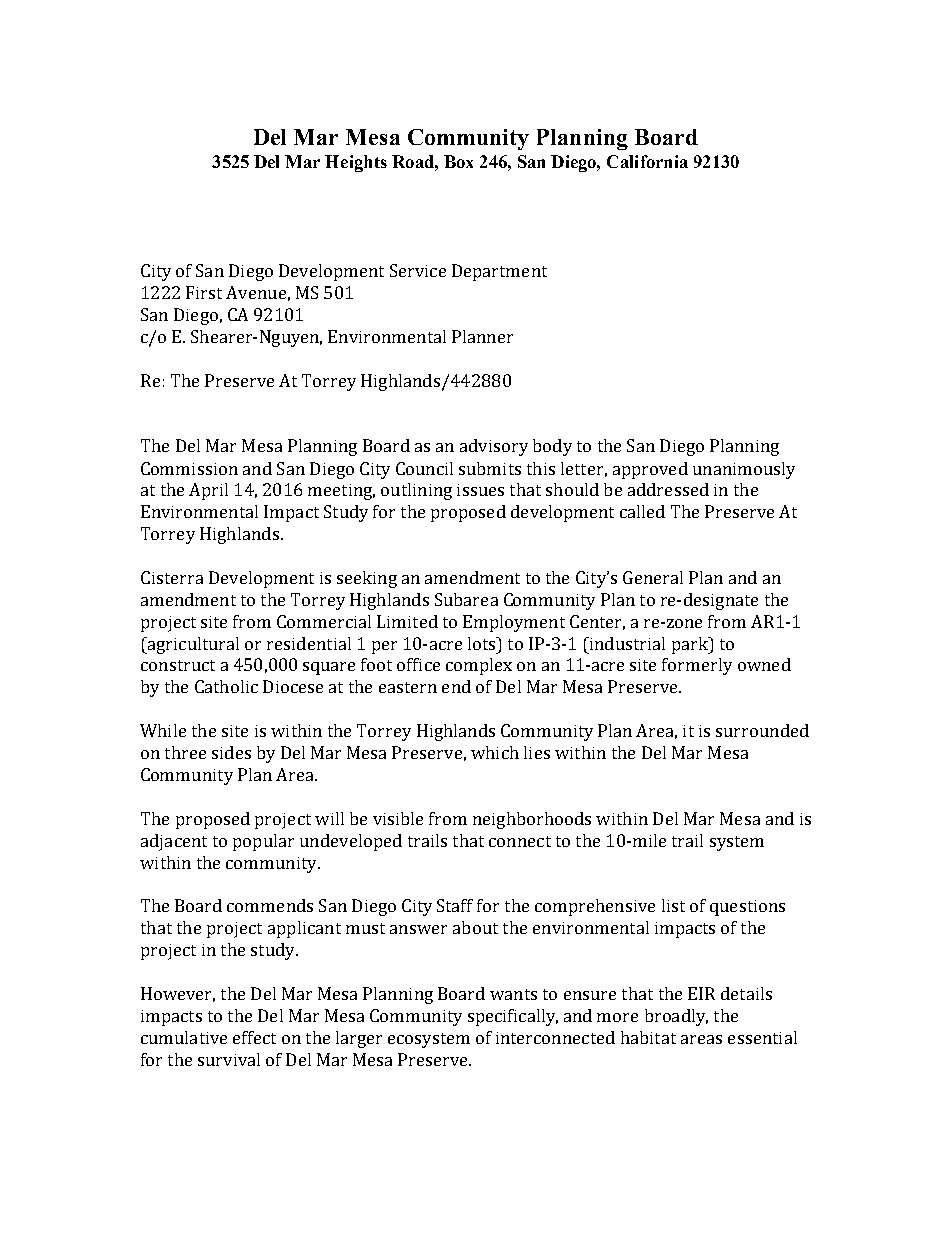  What do you see at coordinates (458, 161) in the page?
I see `Box` at bounding box center [458, 161].
